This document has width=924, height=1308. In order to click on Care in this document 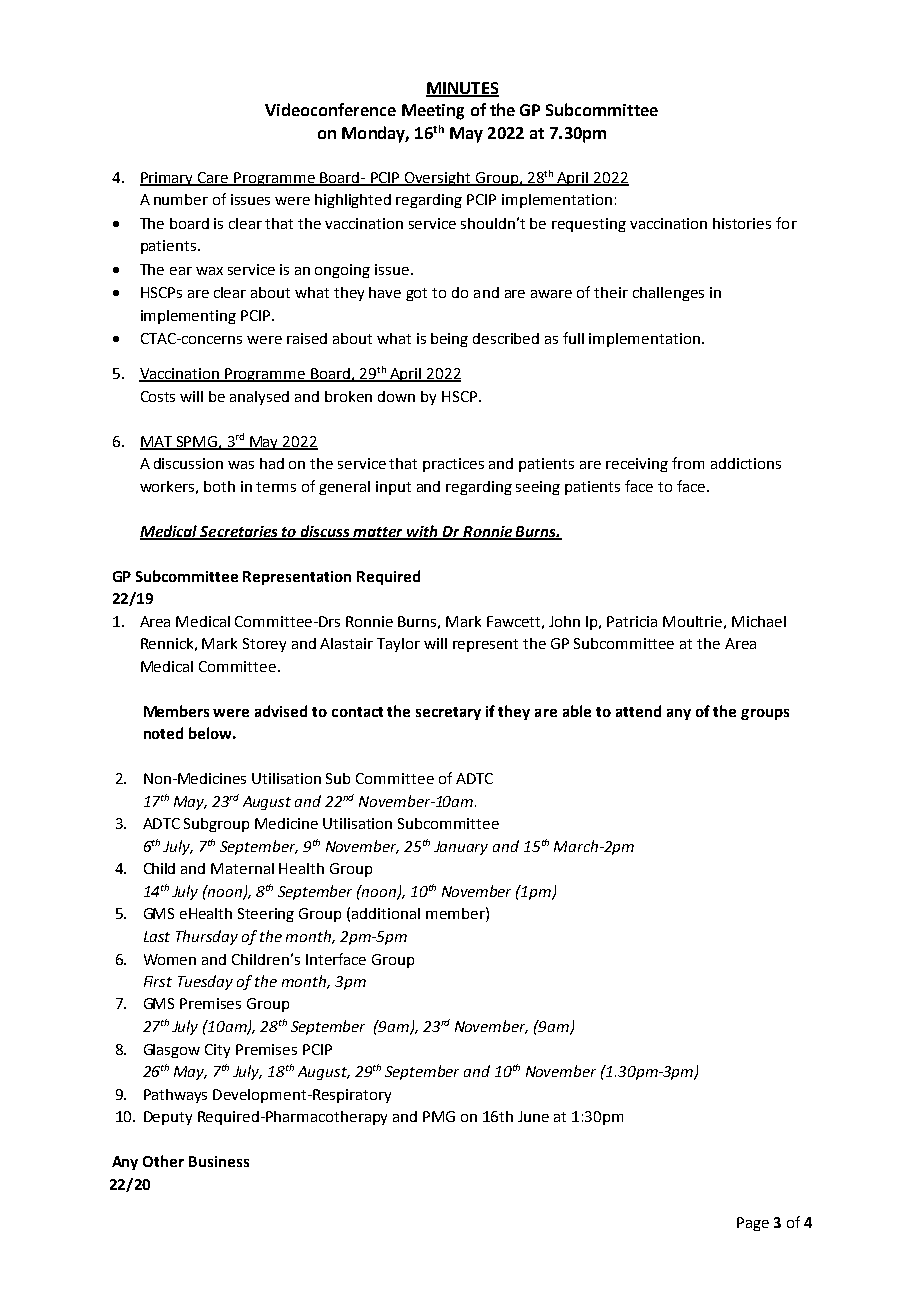, I will do `click(213, 179)`.
